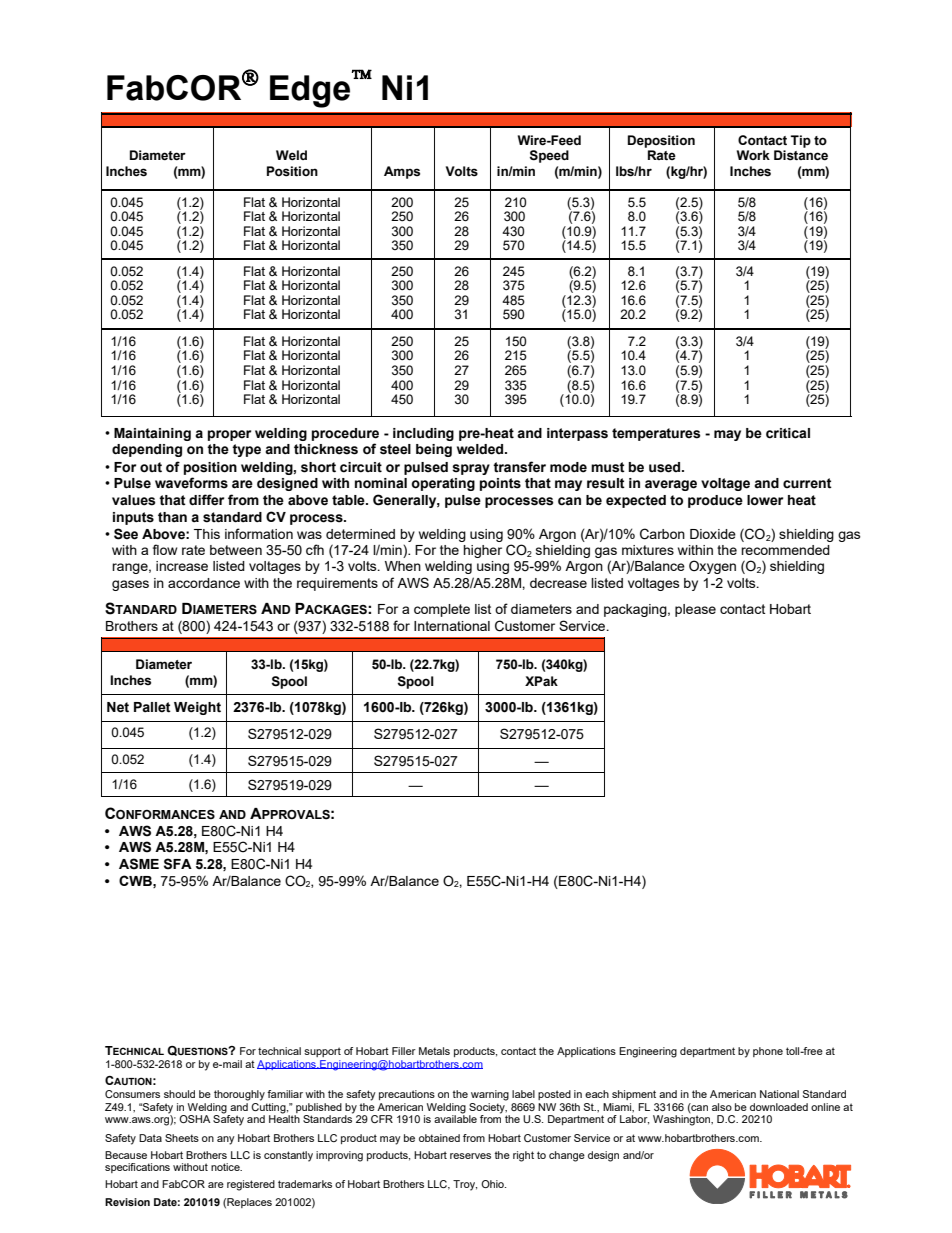  Describe the element at coordinates (442, 610) in the image. I see `complete` at that location.
